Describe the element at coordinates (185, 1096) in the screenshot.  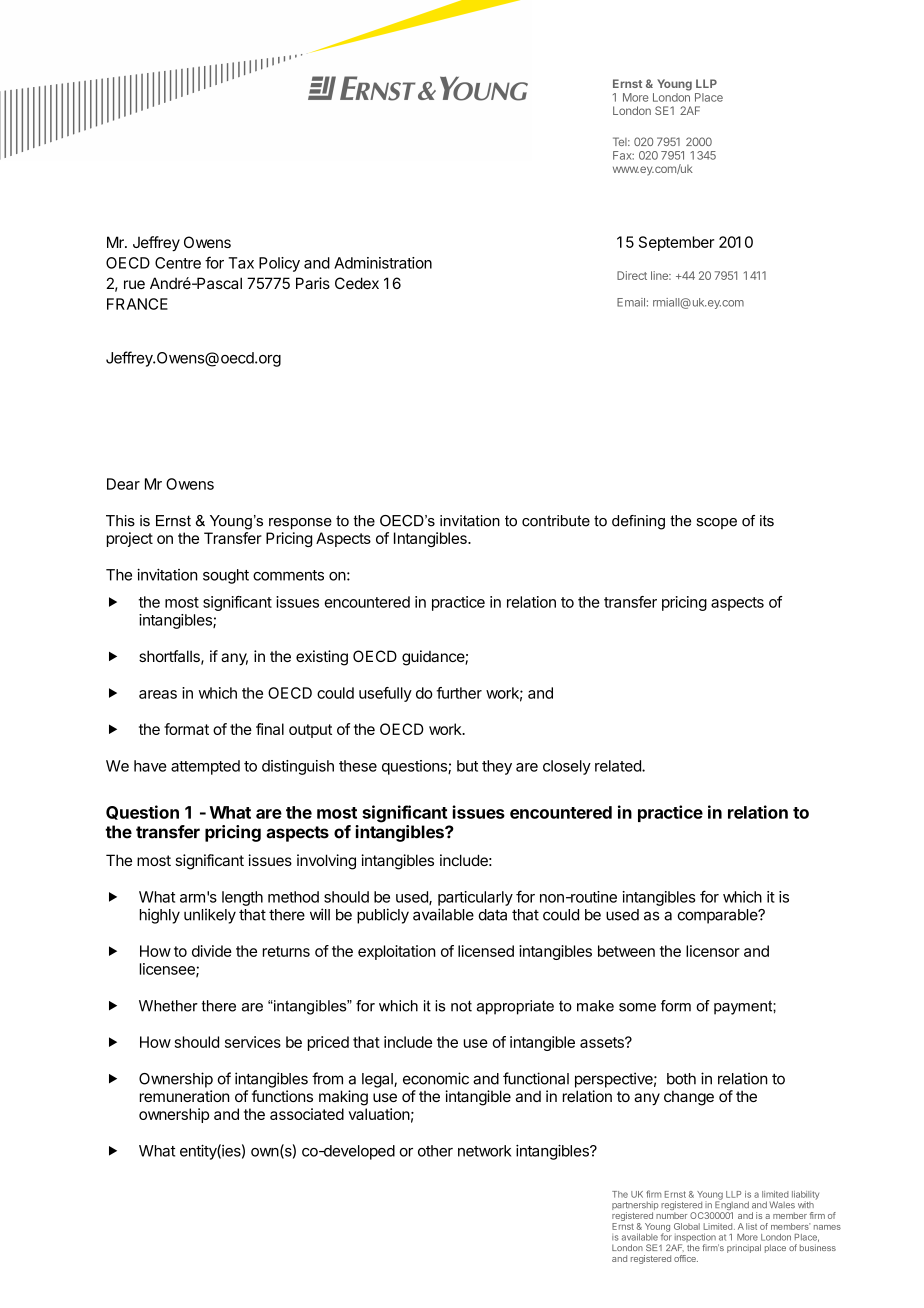
I see `remuneration` at that location.
